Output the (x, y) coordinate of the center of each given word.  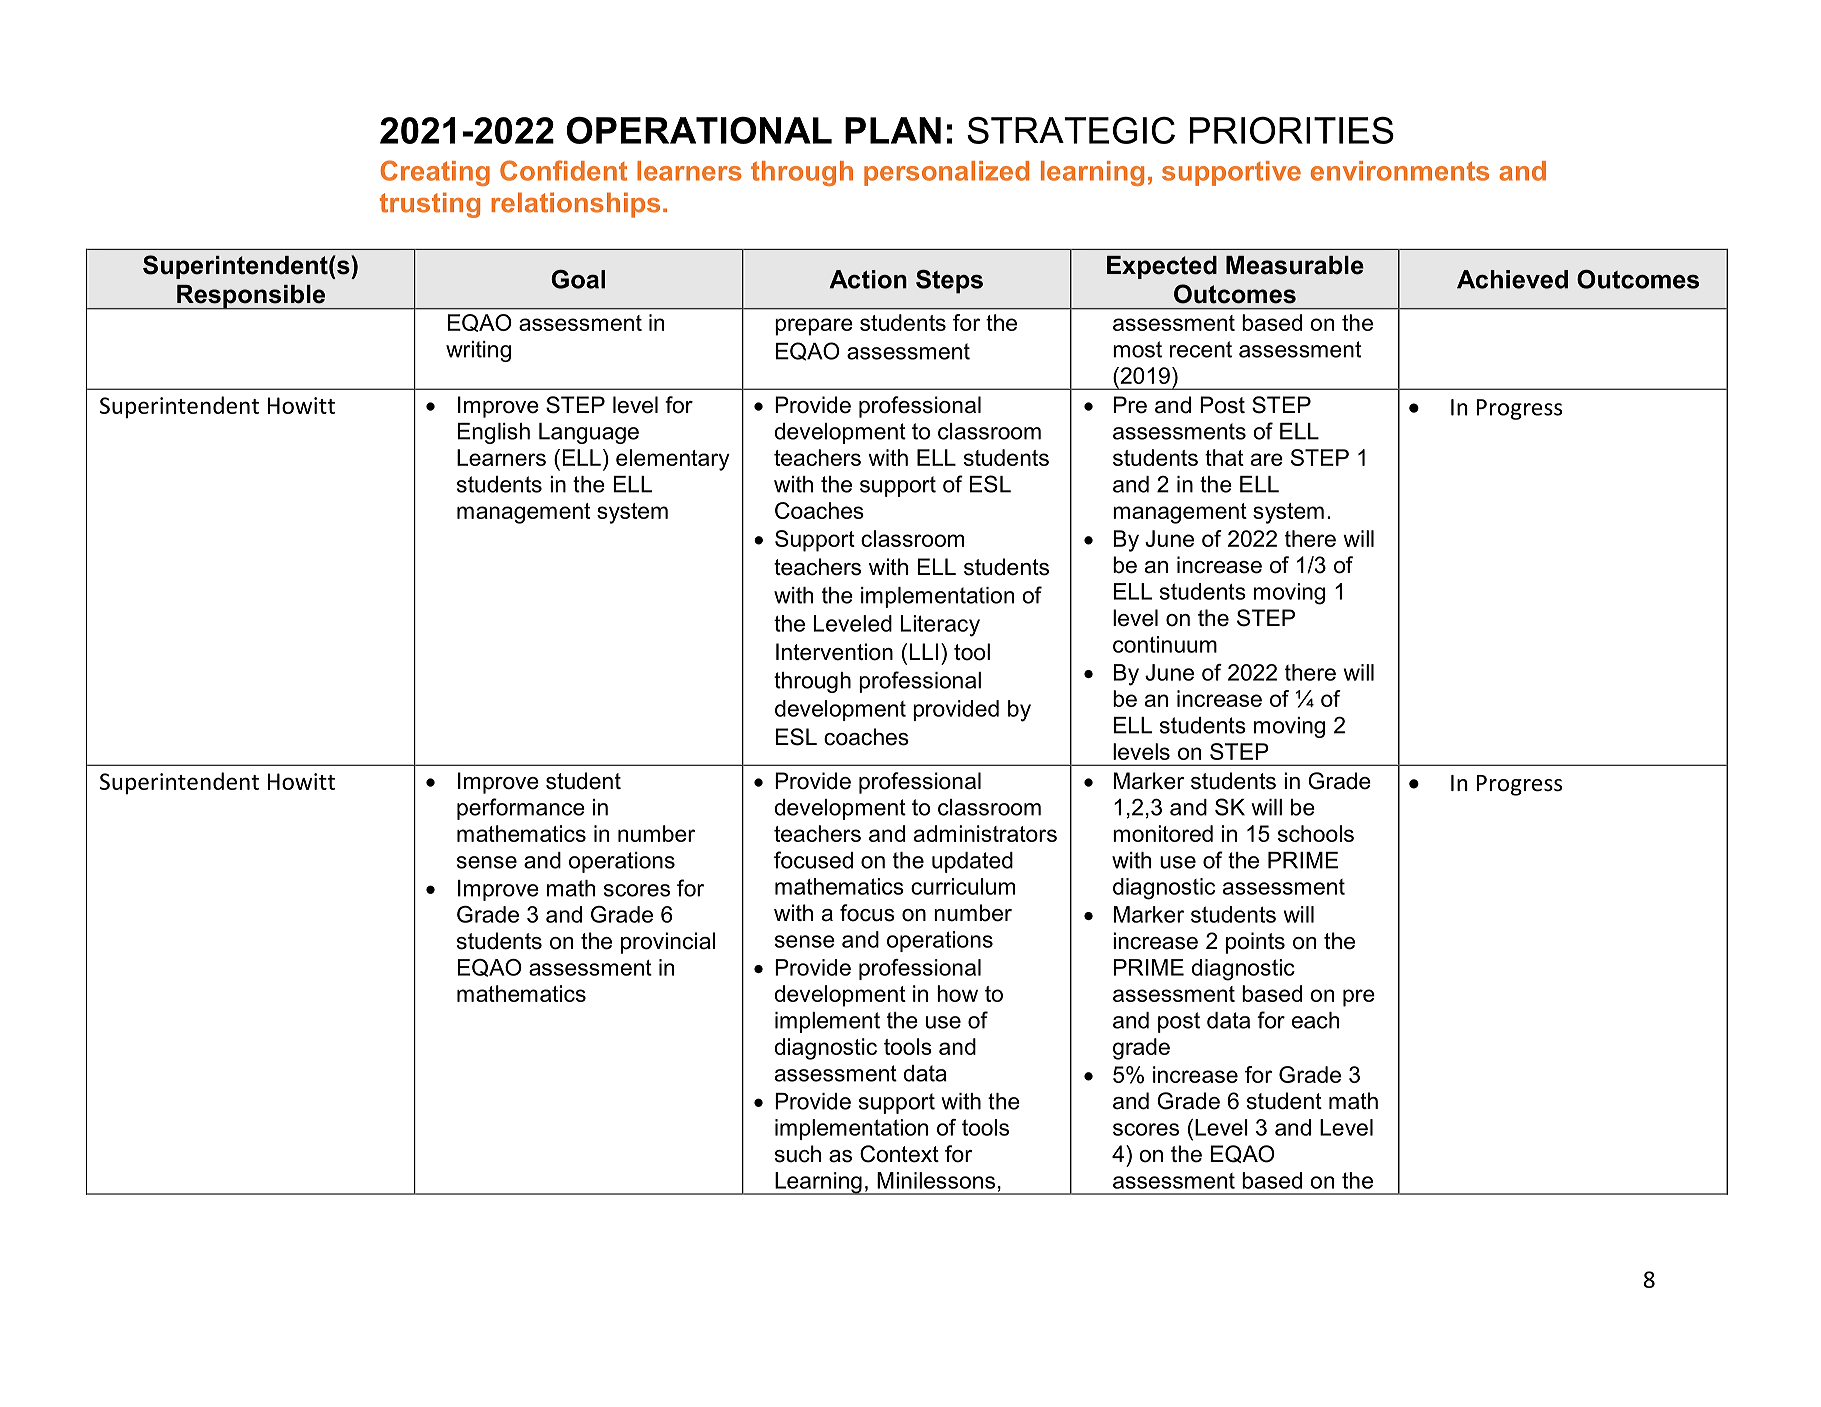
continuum (1165, 644)
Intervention (834, 652)
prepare (814, 327)
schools (1316, 833)
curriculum (963, 886)
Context (899, 1154)
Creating (435, 173)
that (1224, 457)
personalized (946, 173)
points (1255, 943)
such (798, 1154)
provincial (668, 943)
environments (1400, 171)
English (494, 433)
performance (521, 809)
